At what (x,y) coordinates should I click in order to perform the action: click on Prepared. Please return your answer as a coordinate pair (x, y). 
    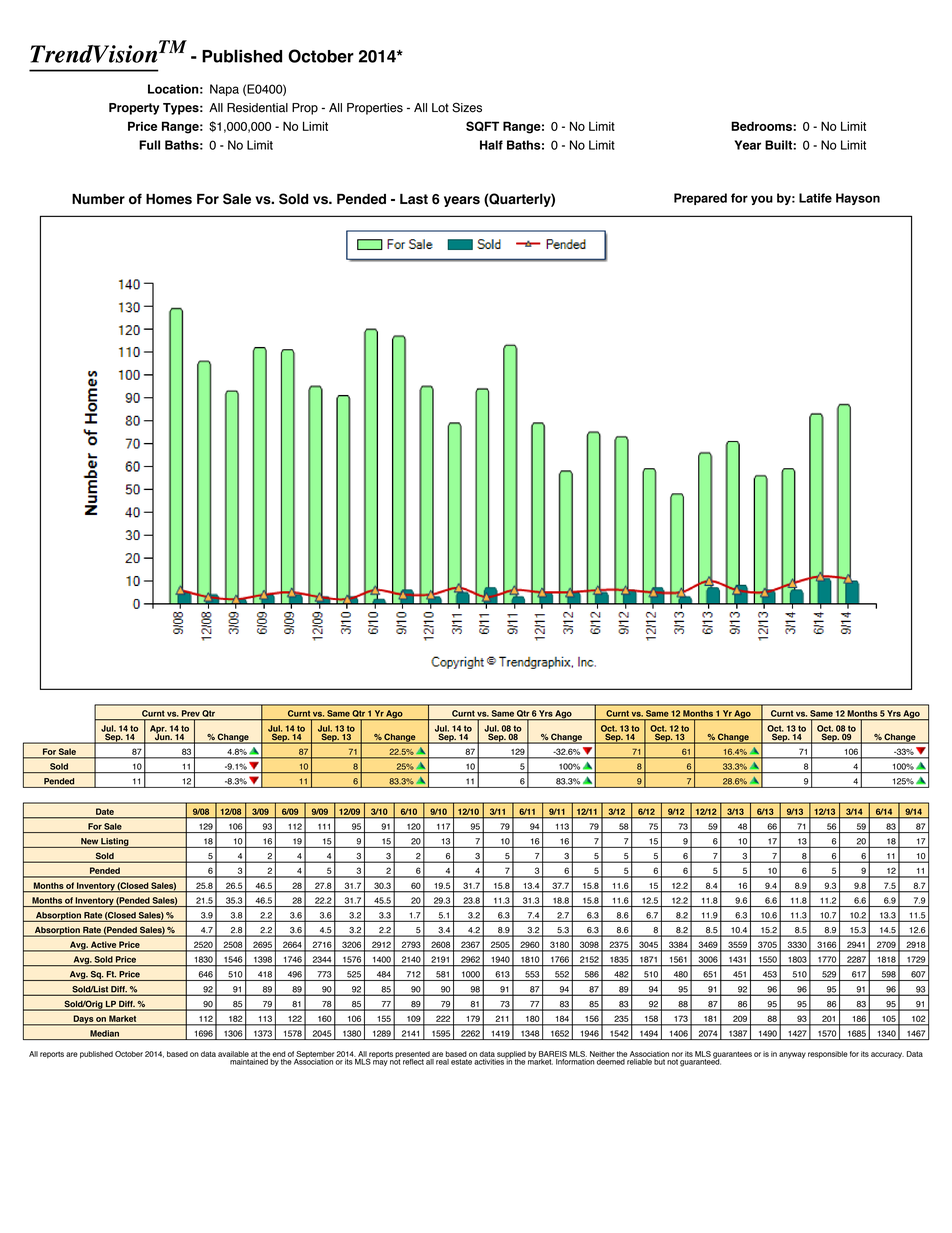
    Looking at the image, I should click on (700, 199).
